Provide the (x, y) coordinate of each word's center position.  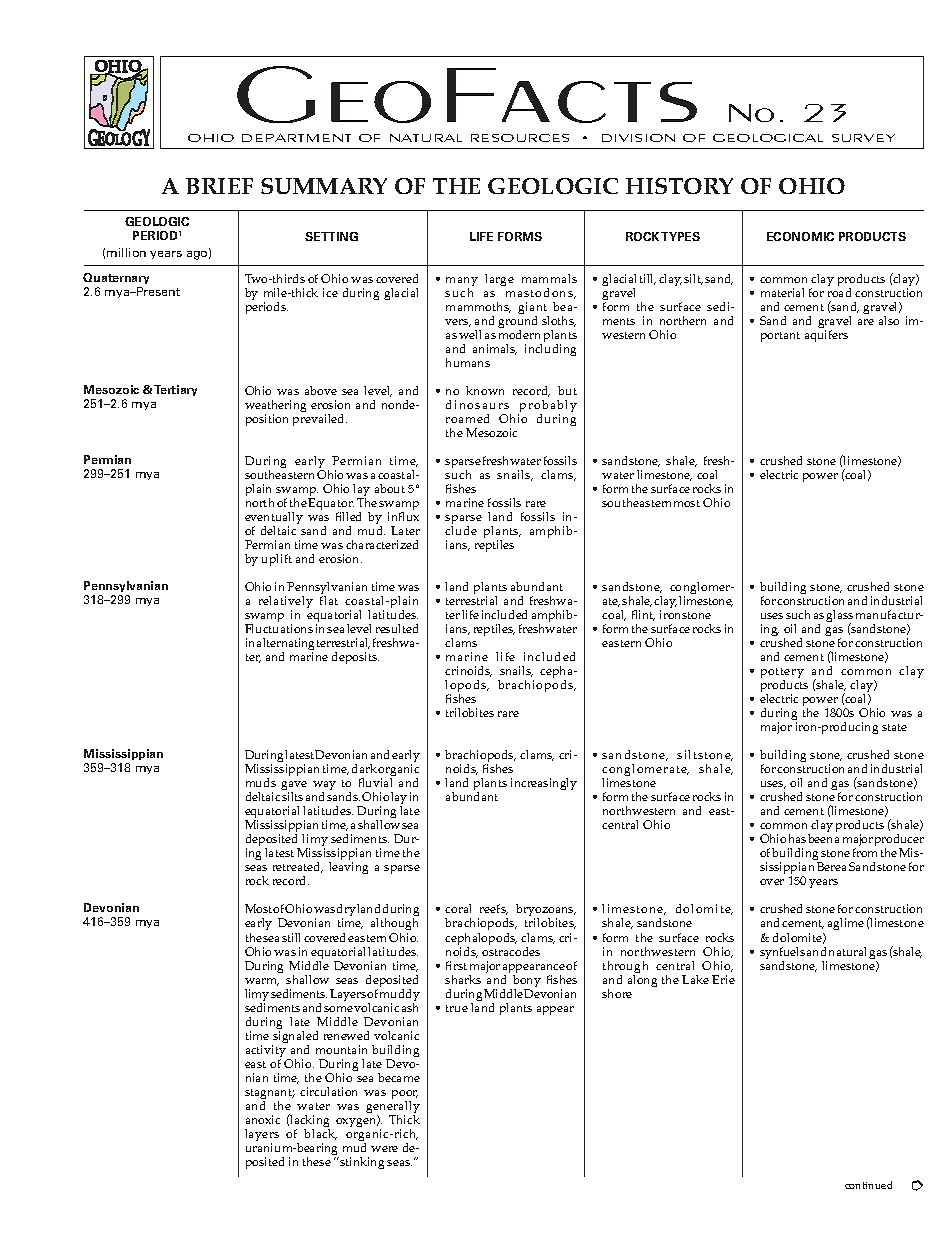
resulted (397, 628)
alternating (285, 646)
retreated (298, 867)
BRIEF (219, 186)
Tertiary (175, 390)
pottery (782, 675)
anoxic (263, 1119)
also (889, 320)
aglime (846, 924)
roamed (467, 418)
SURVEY (863, 138)
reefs (494, 909)
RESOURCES (520, 138)
